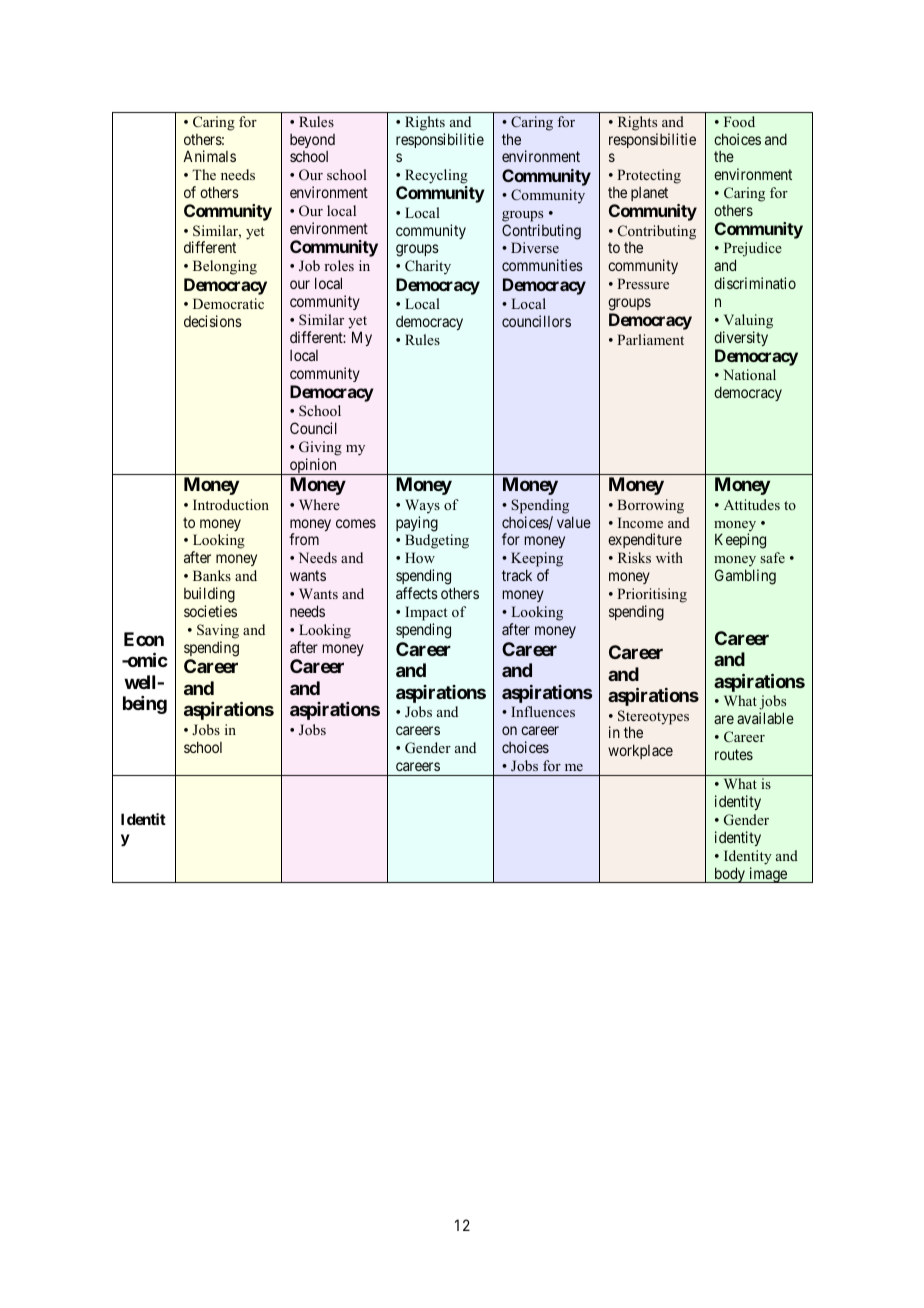  What do you see at coordinates (749, 374) in the image?
I see `National` at bounding box center [749, 374].
